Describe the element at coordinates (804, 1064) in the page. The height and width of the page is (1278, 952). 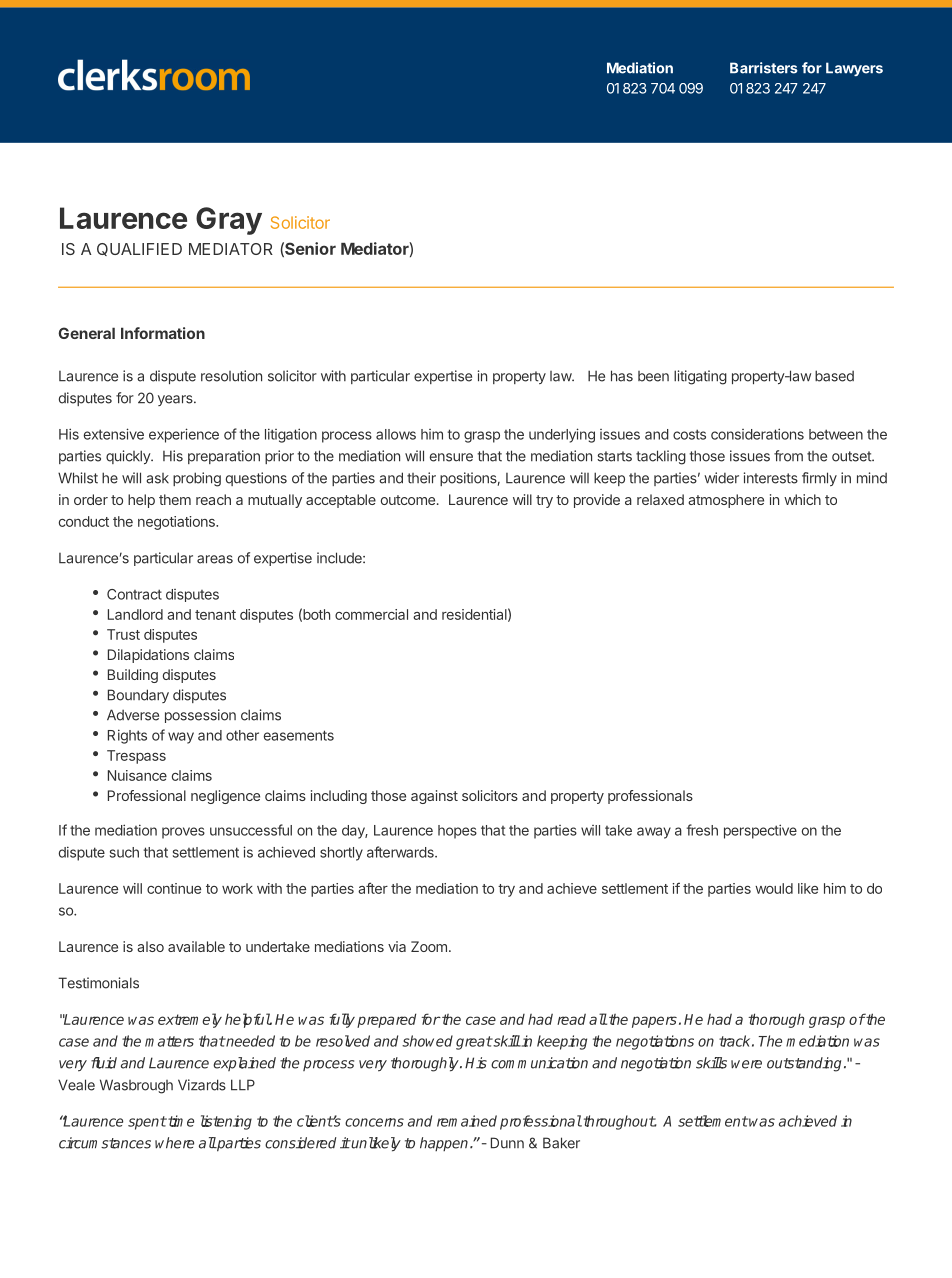
I see `outstanding` at that location.
